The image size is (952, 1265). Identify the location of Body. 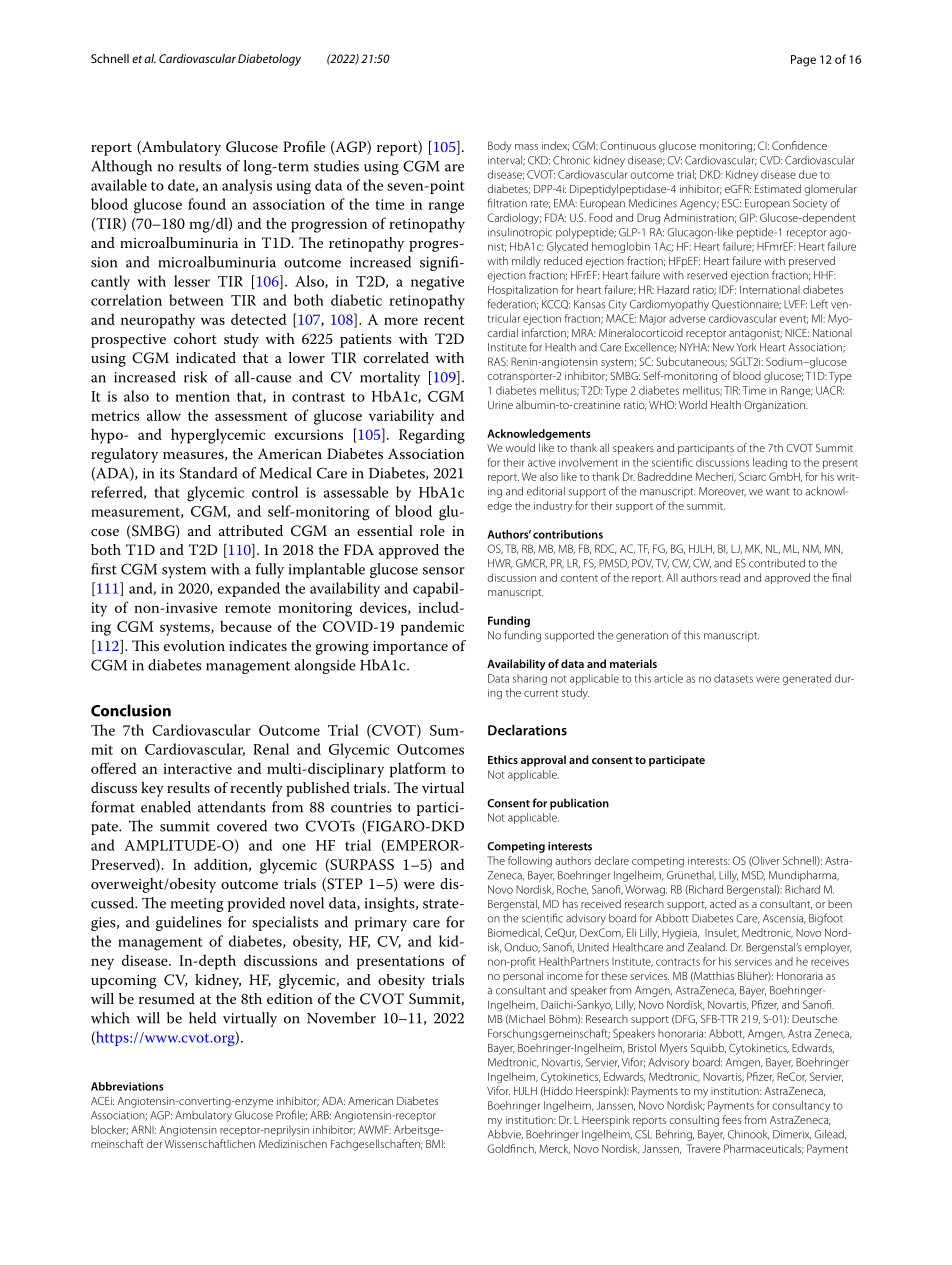
(500, 146).
